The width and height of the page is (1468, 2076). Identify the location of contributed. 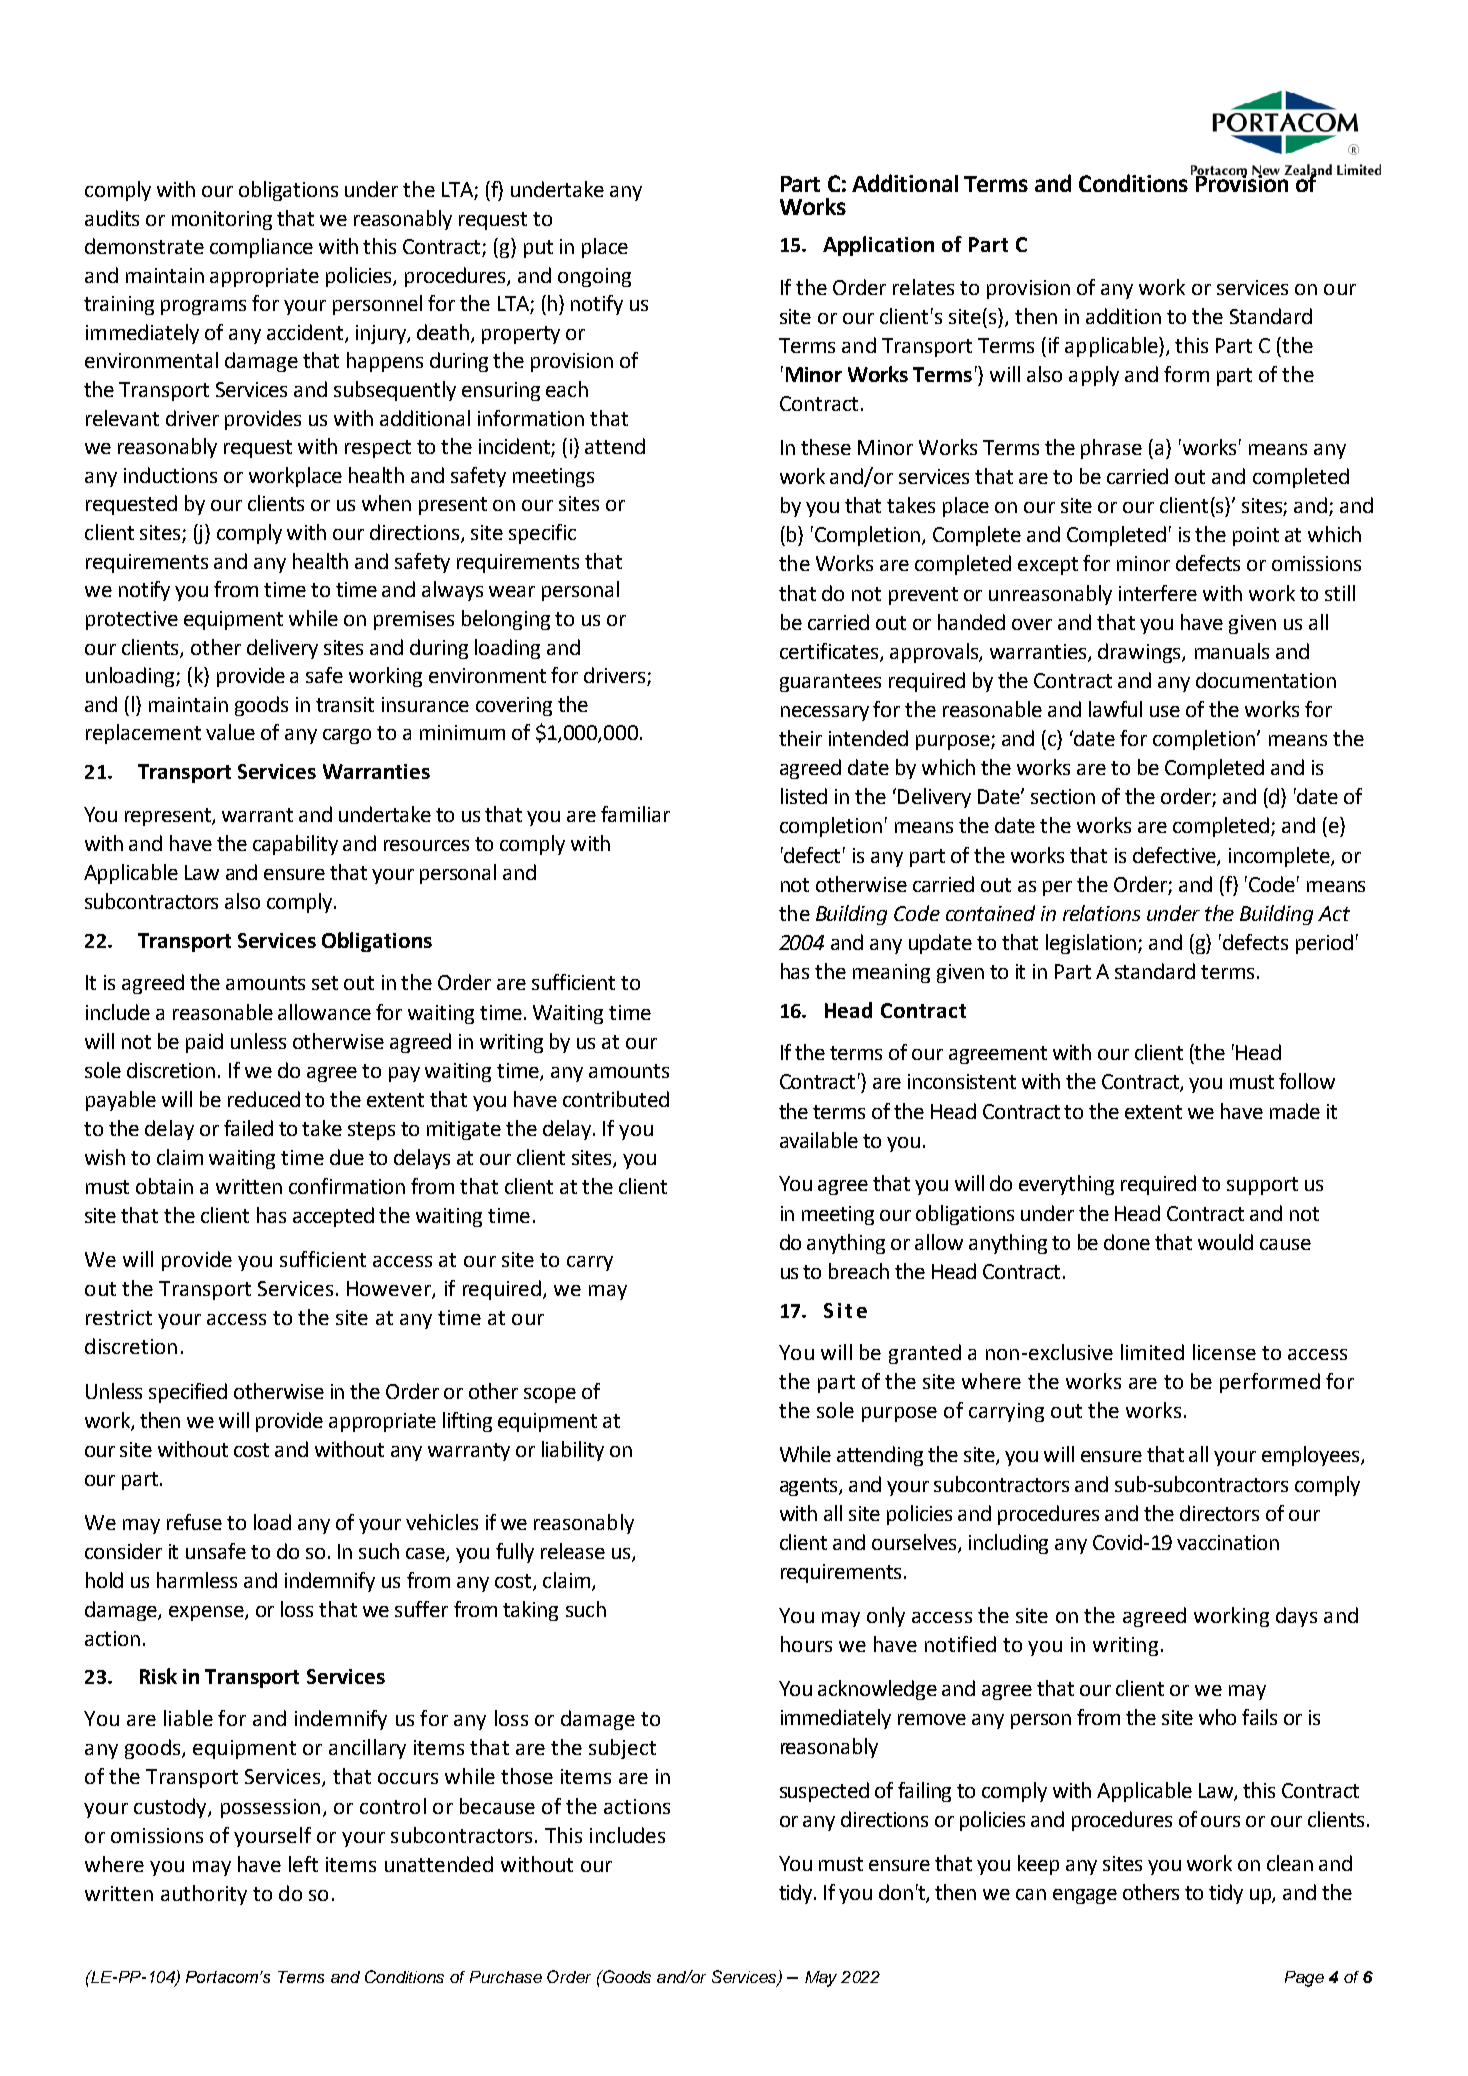
(616, 1099).
